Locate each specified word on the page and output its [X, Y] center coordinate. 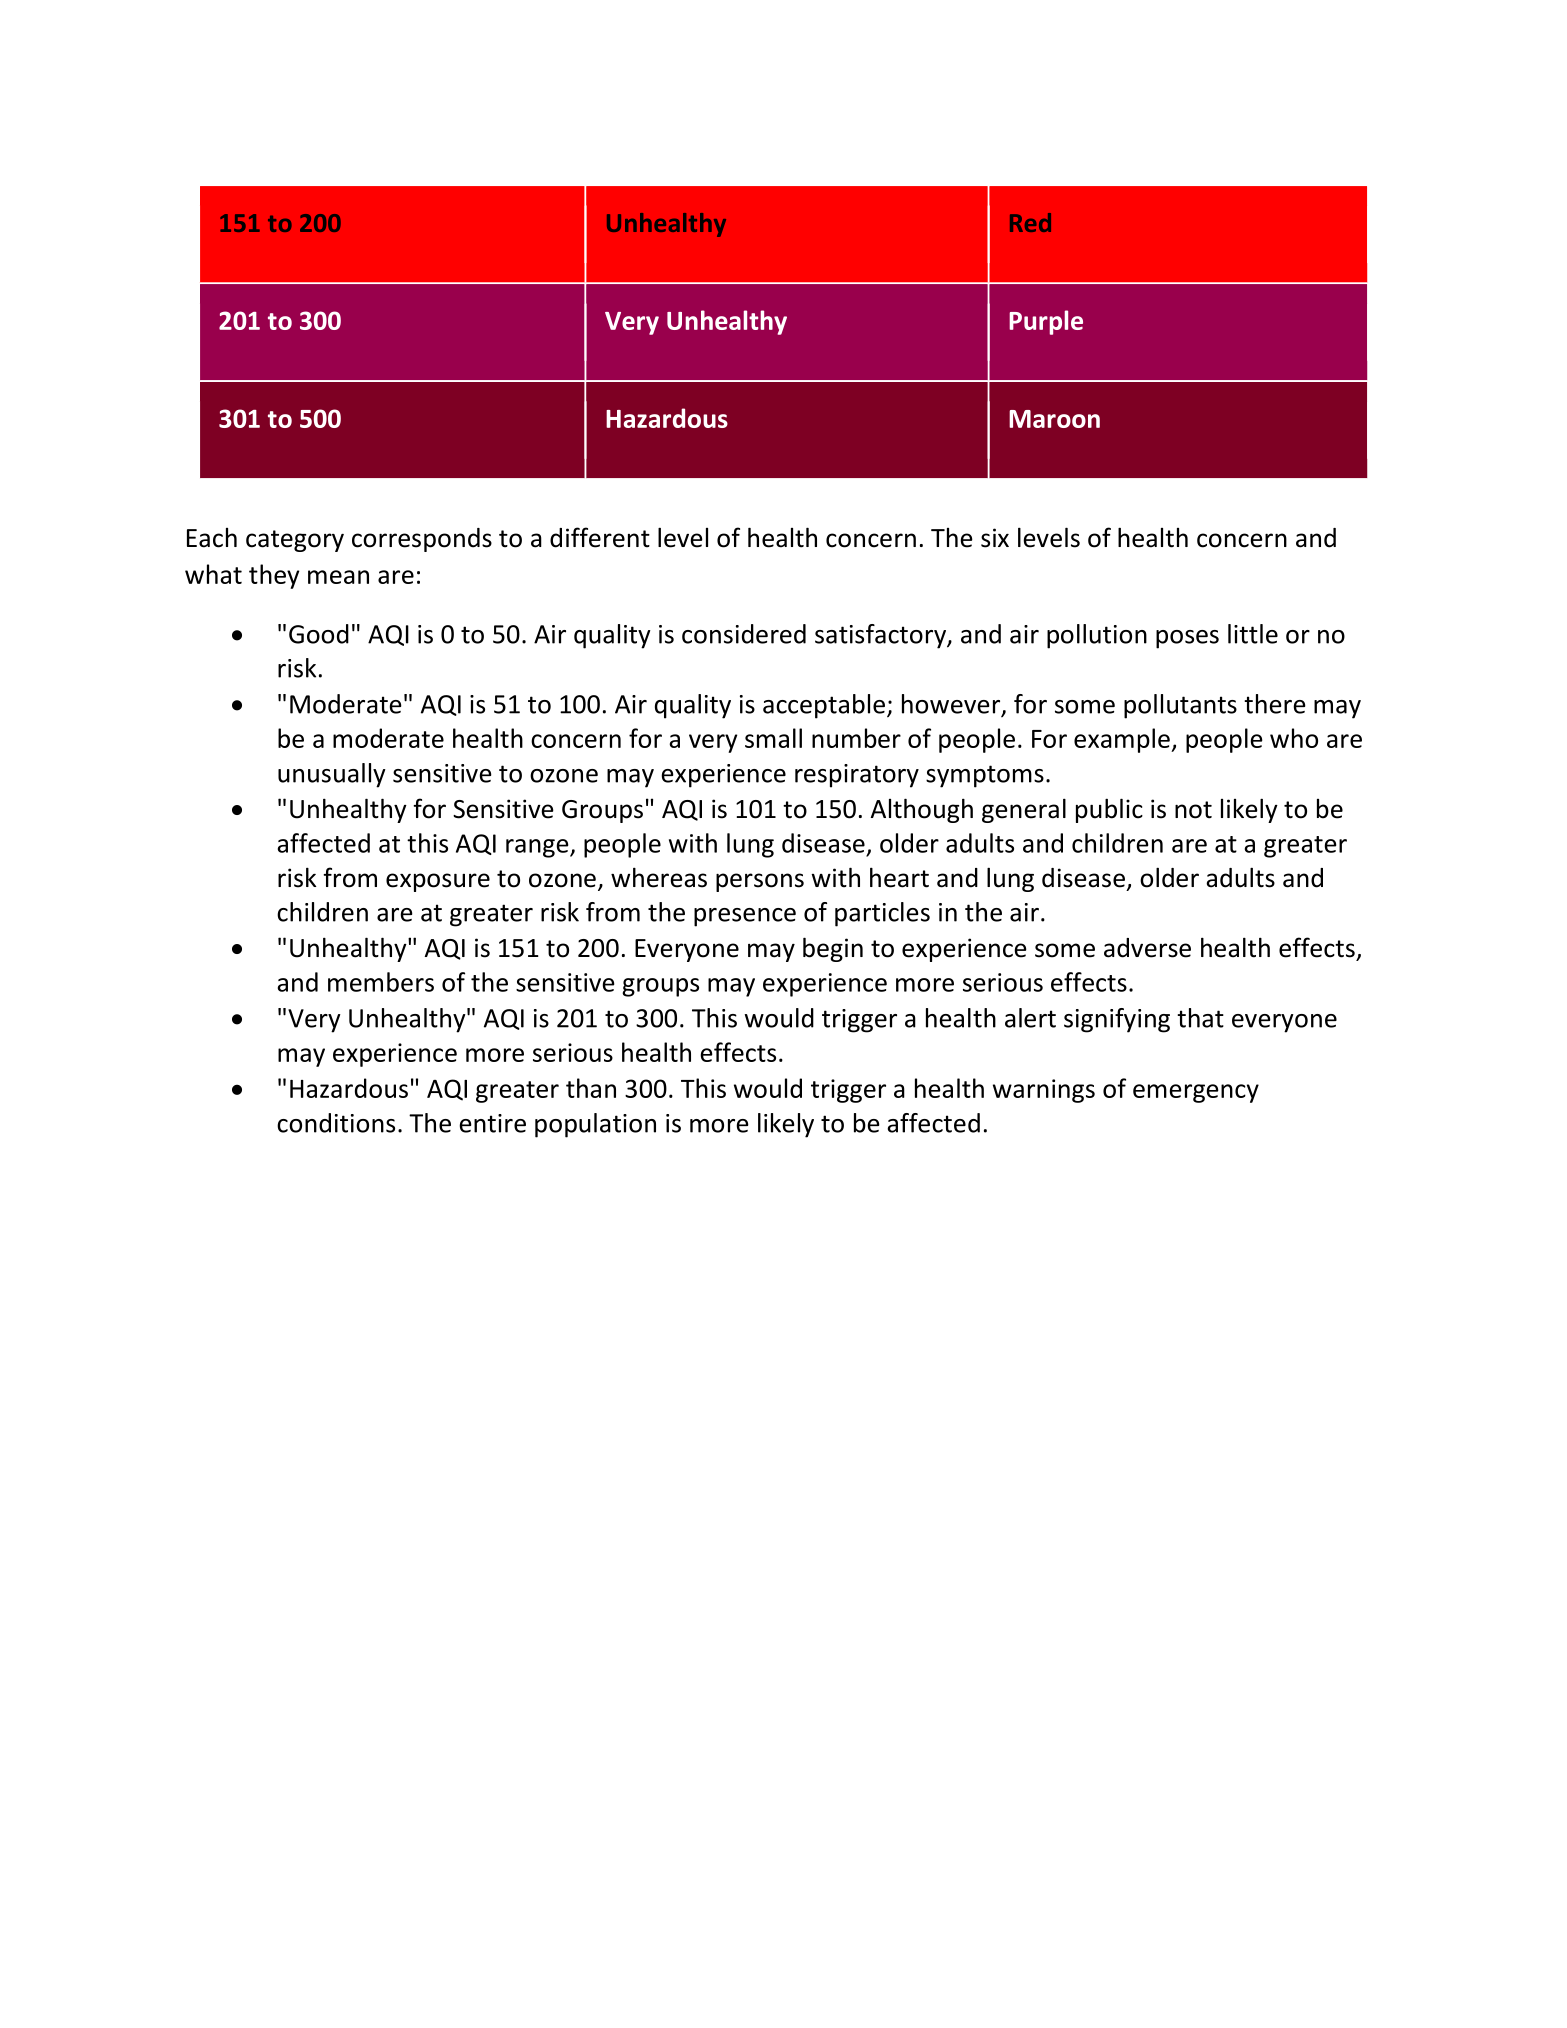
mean [338, 577]
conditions [336, 1123]
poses [1187, 639]
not [1193, 810]
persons [760, 882]
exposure [438, 882]
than [591, 1088]
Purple [1046, 322]
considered [744, 634]
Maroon [1054, 419]
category [295, 541]
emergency [1196, 1093]
